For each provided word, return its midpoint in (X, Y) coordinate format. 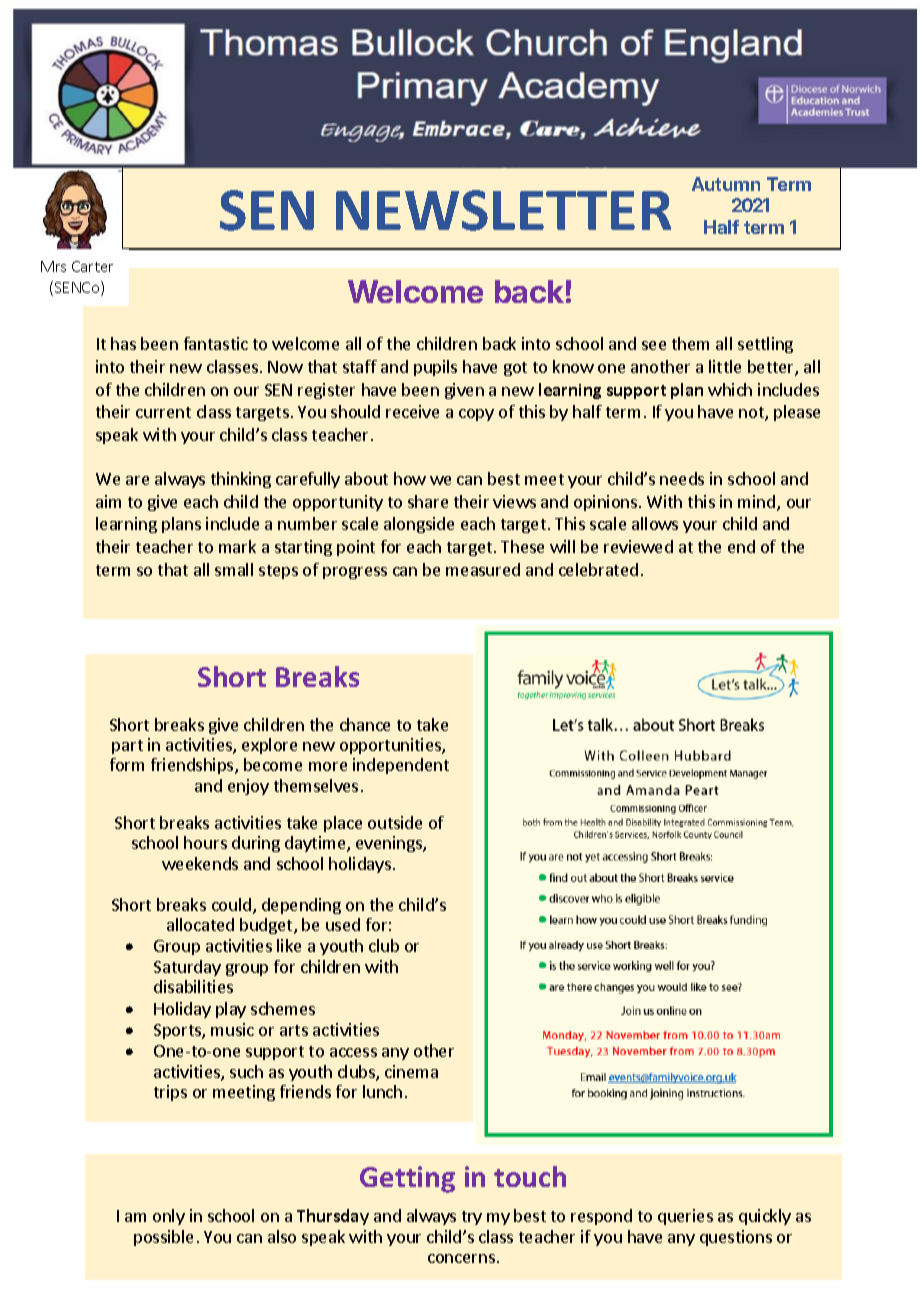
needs (682, 478)
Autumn (726, 184)
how (410, 478)
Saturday (187, 968)
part (127, 747)
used (343, 924)
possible (163, 1238)
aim (108, 501)
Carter (92, 266)
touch (530, 1176)
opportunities (391, 746)
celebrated (598, 569)
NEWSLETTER (503, 210)
